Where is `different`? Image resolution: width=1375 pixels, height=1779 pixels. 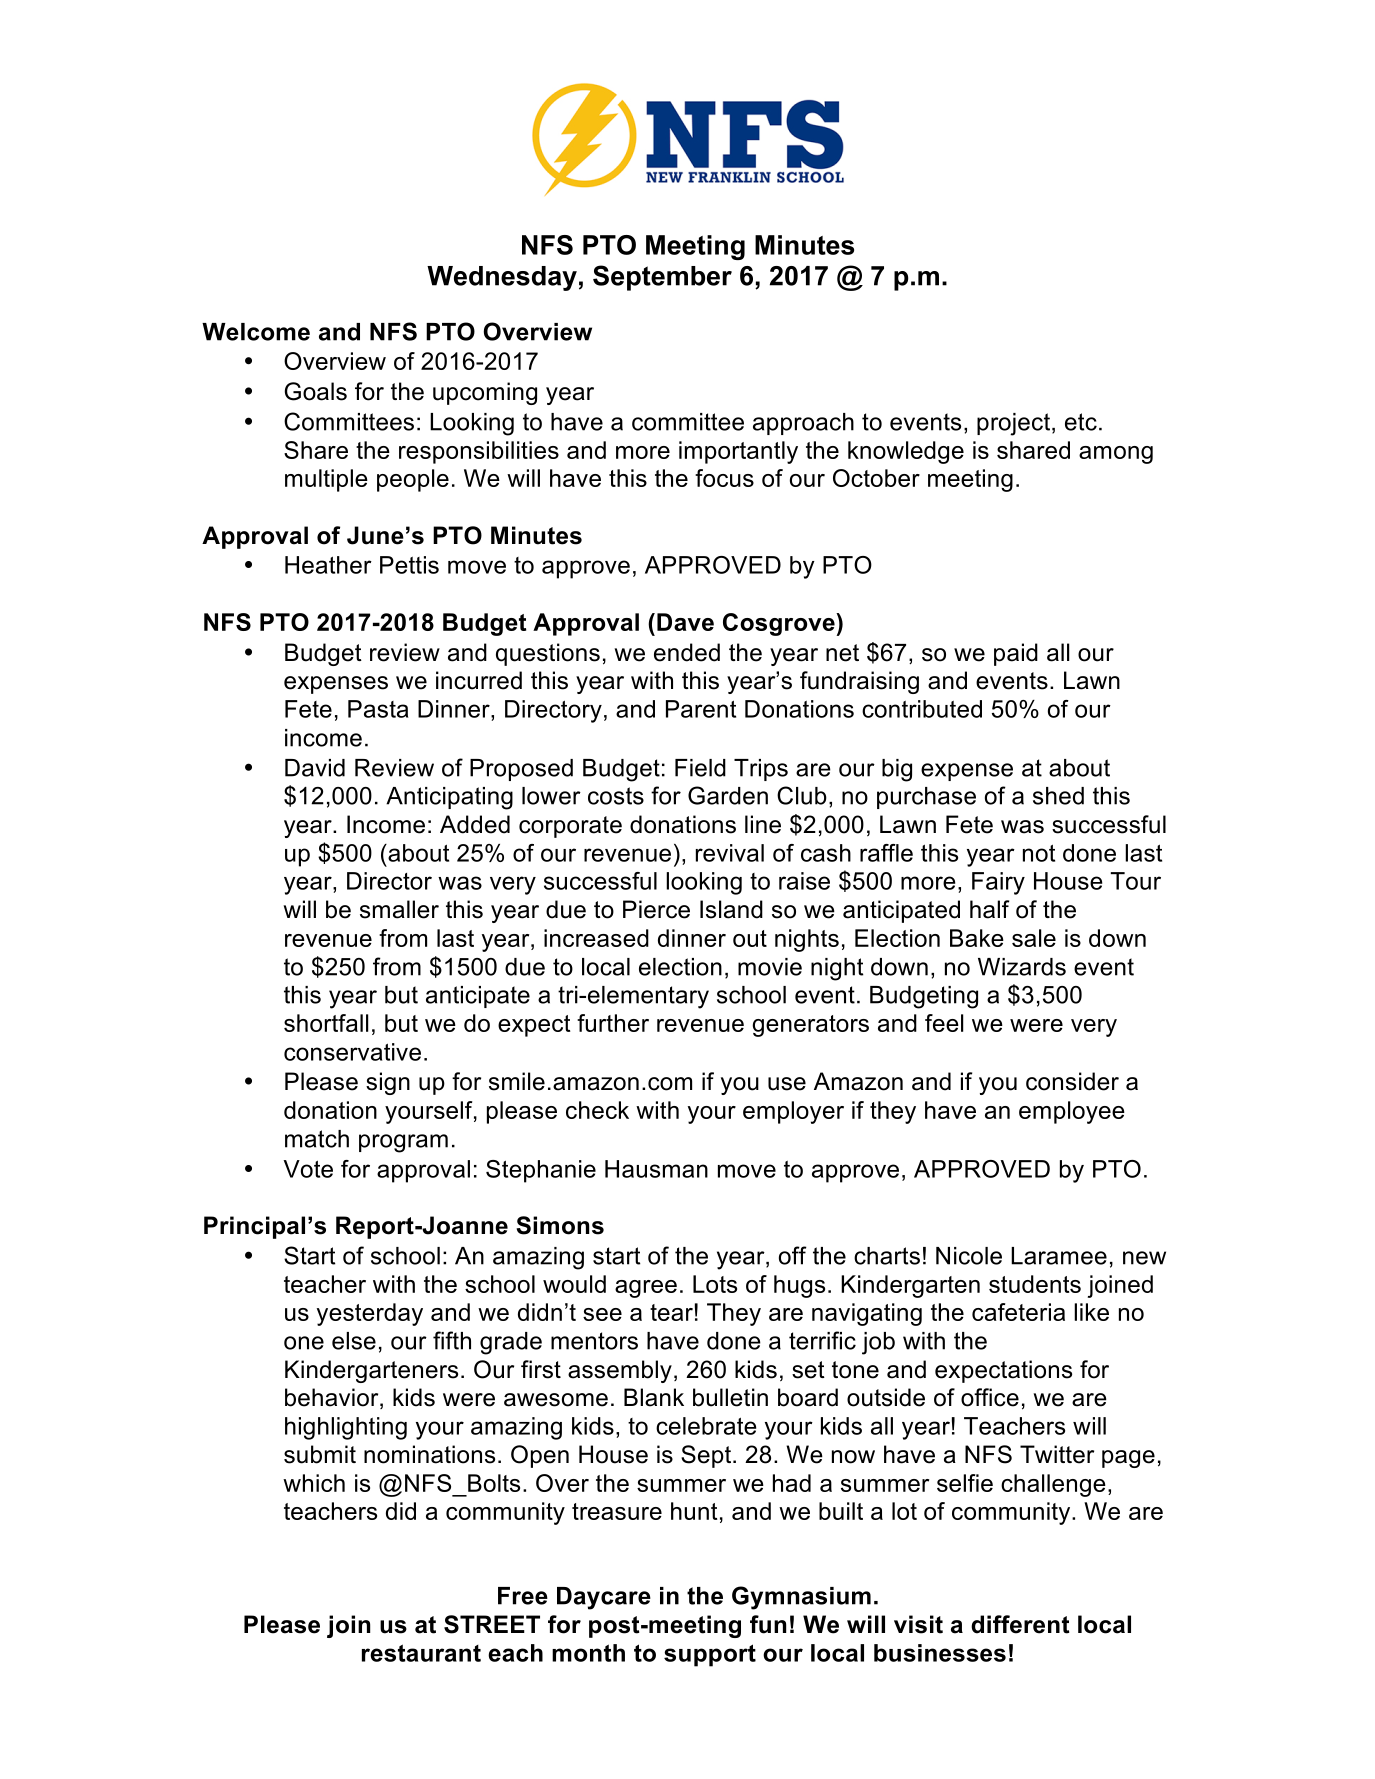
different is located at coordinates (1020, 1624).
